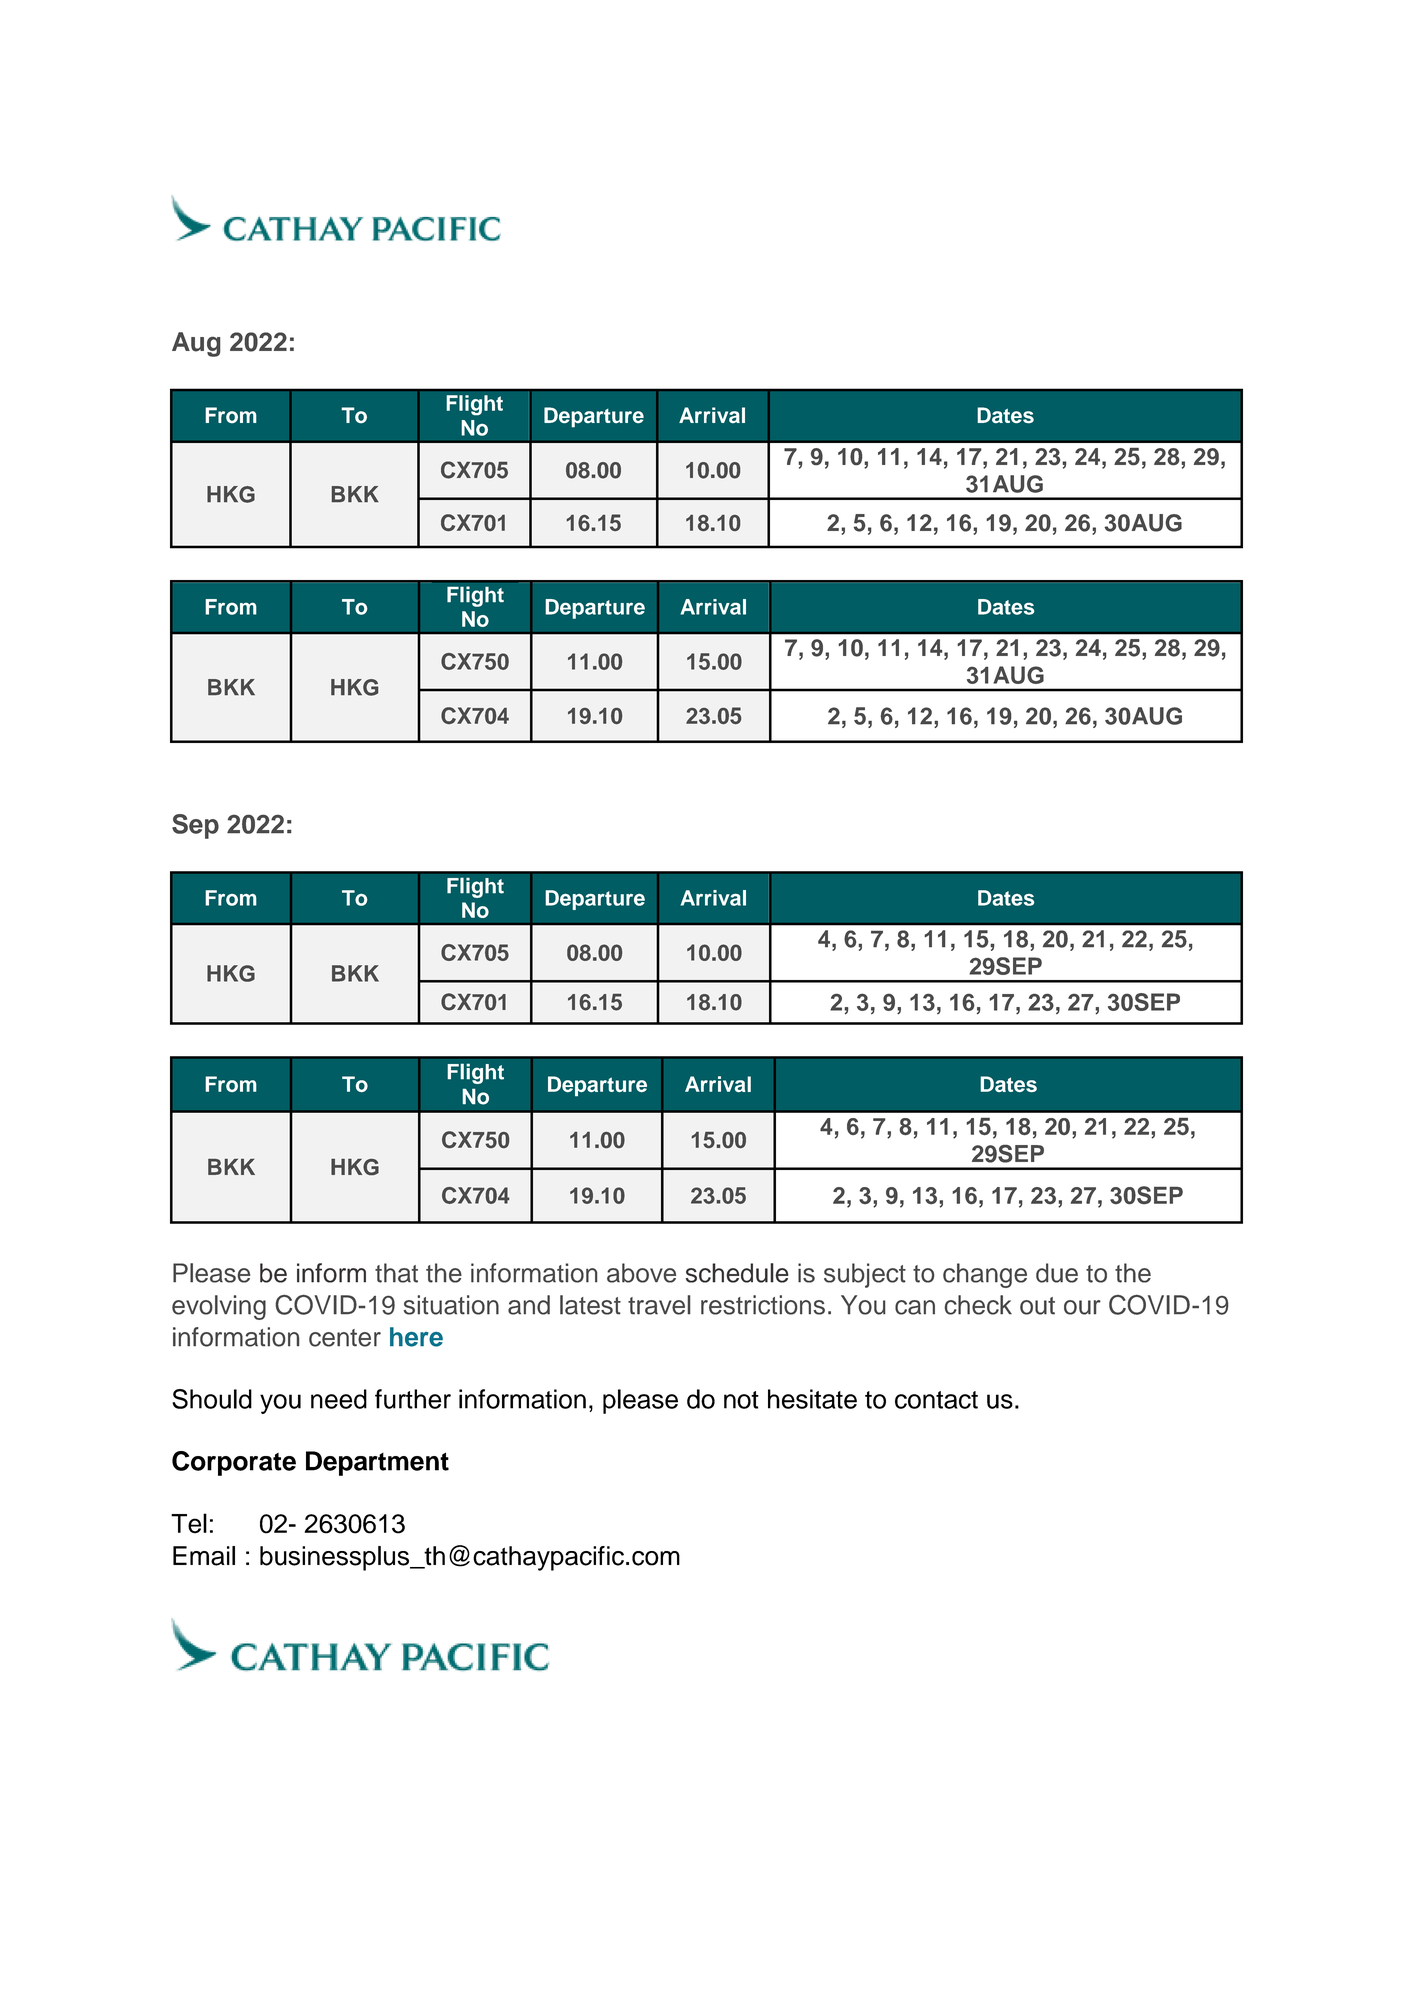 The height and width of the screenshot is (2002, 1416). I want to click on Department, so click(377, 1463).
